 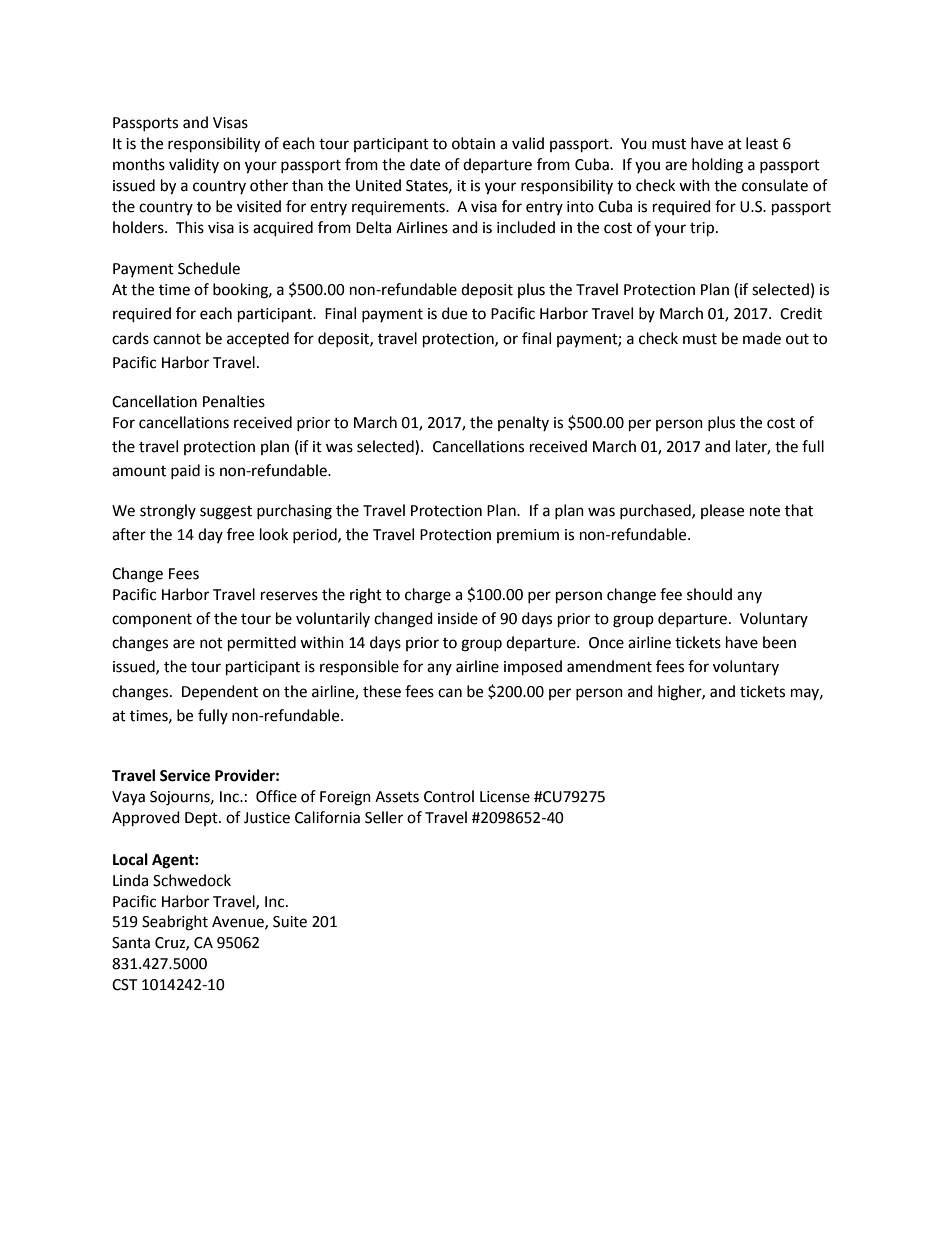 I want to click on Penalties, so click(x=234, y=401).
